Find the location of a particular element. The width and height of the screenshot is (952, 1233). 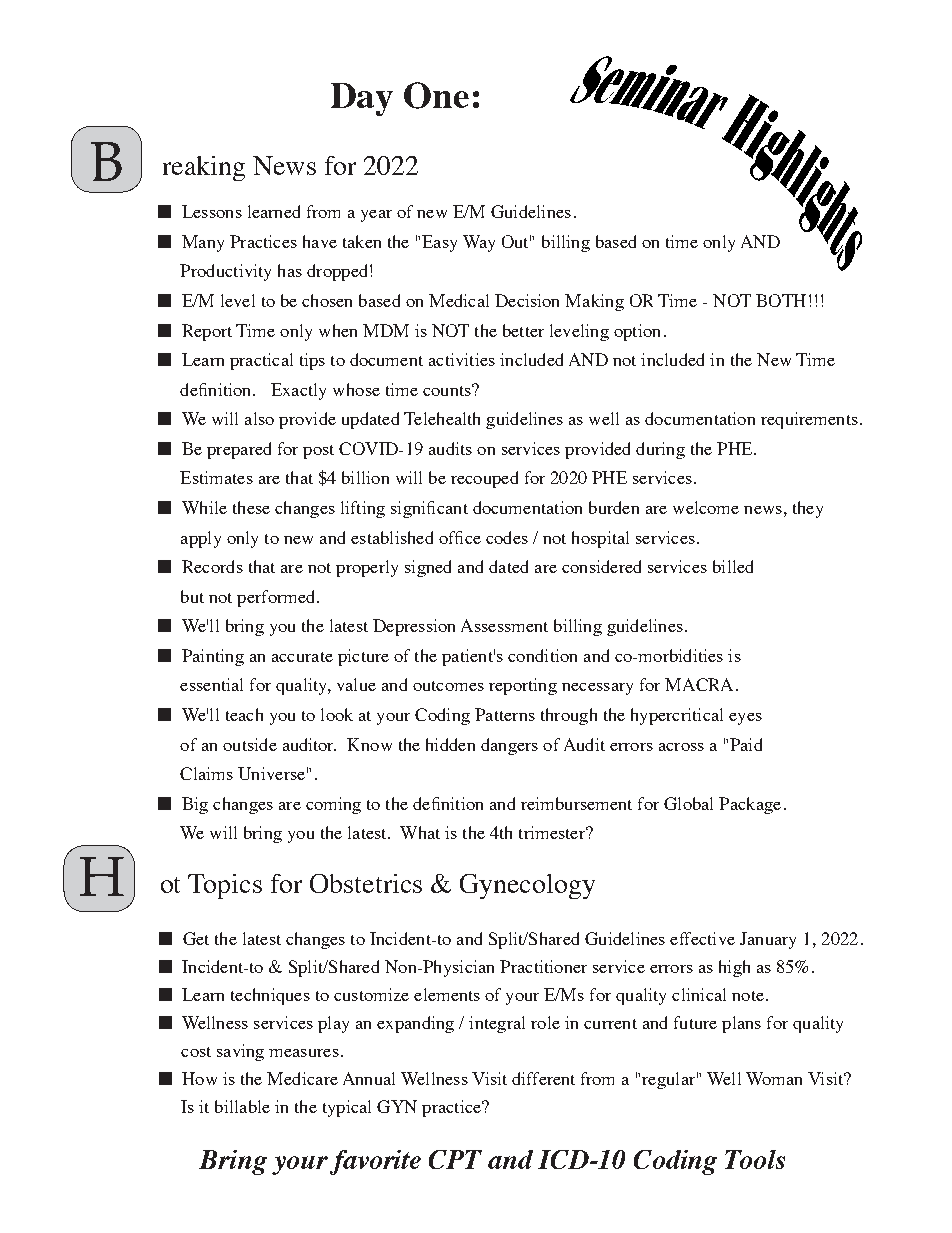

activities is located at coordinates (462, 359).
